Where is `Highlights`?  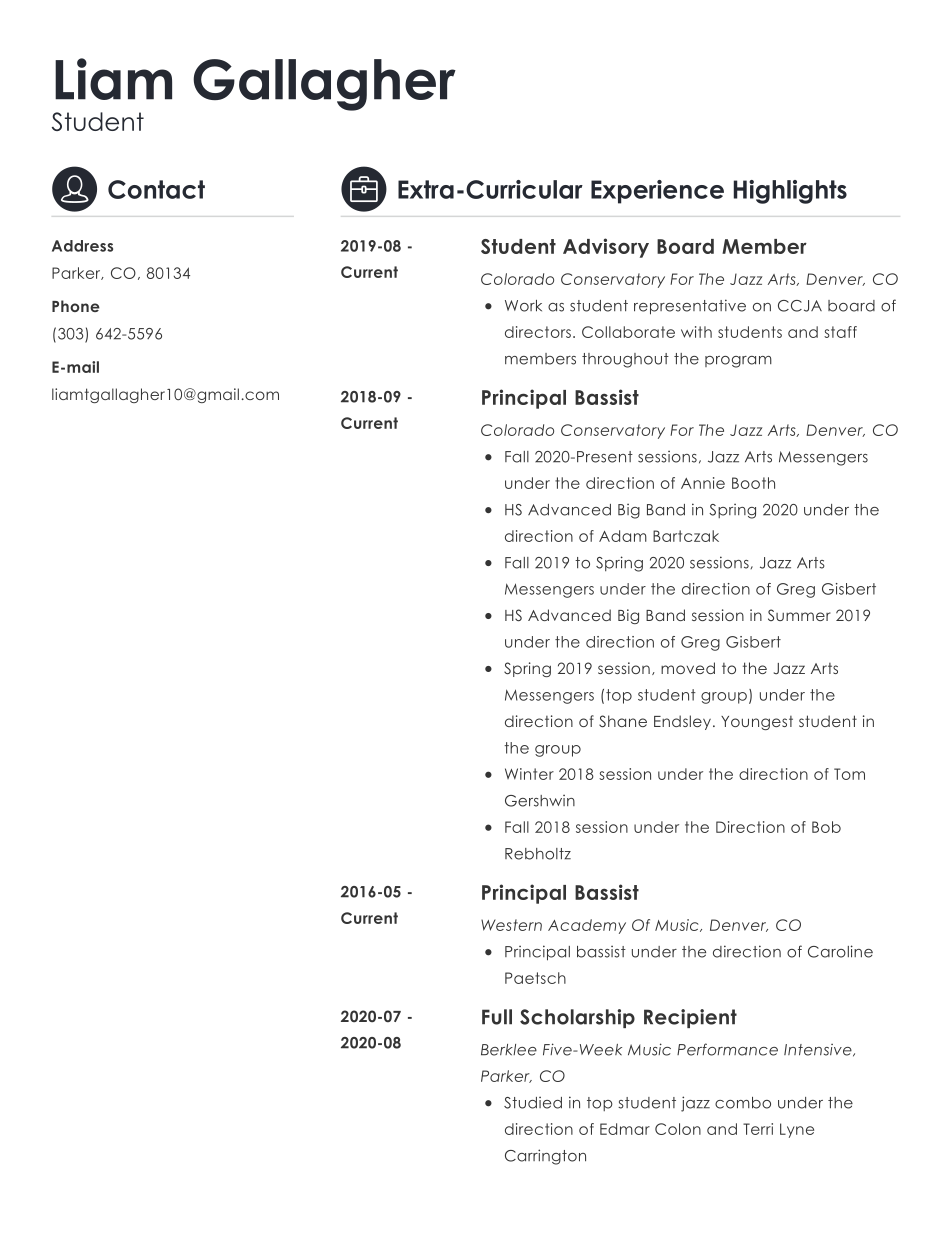
Highlights is located at coordinates (790, 192).
